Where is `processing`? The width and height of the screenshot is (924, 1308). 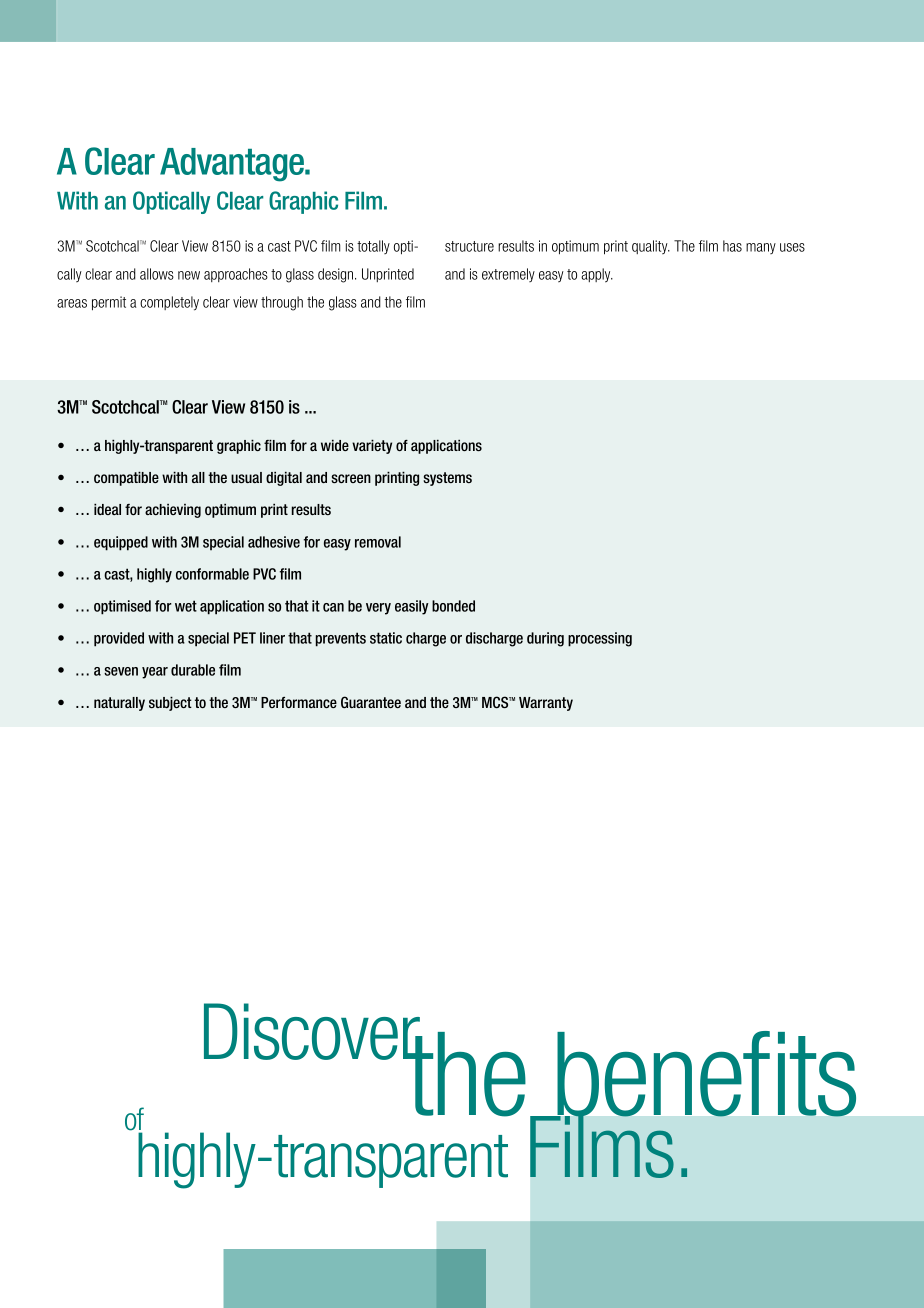
processing is located at coordinates (600, 639).
